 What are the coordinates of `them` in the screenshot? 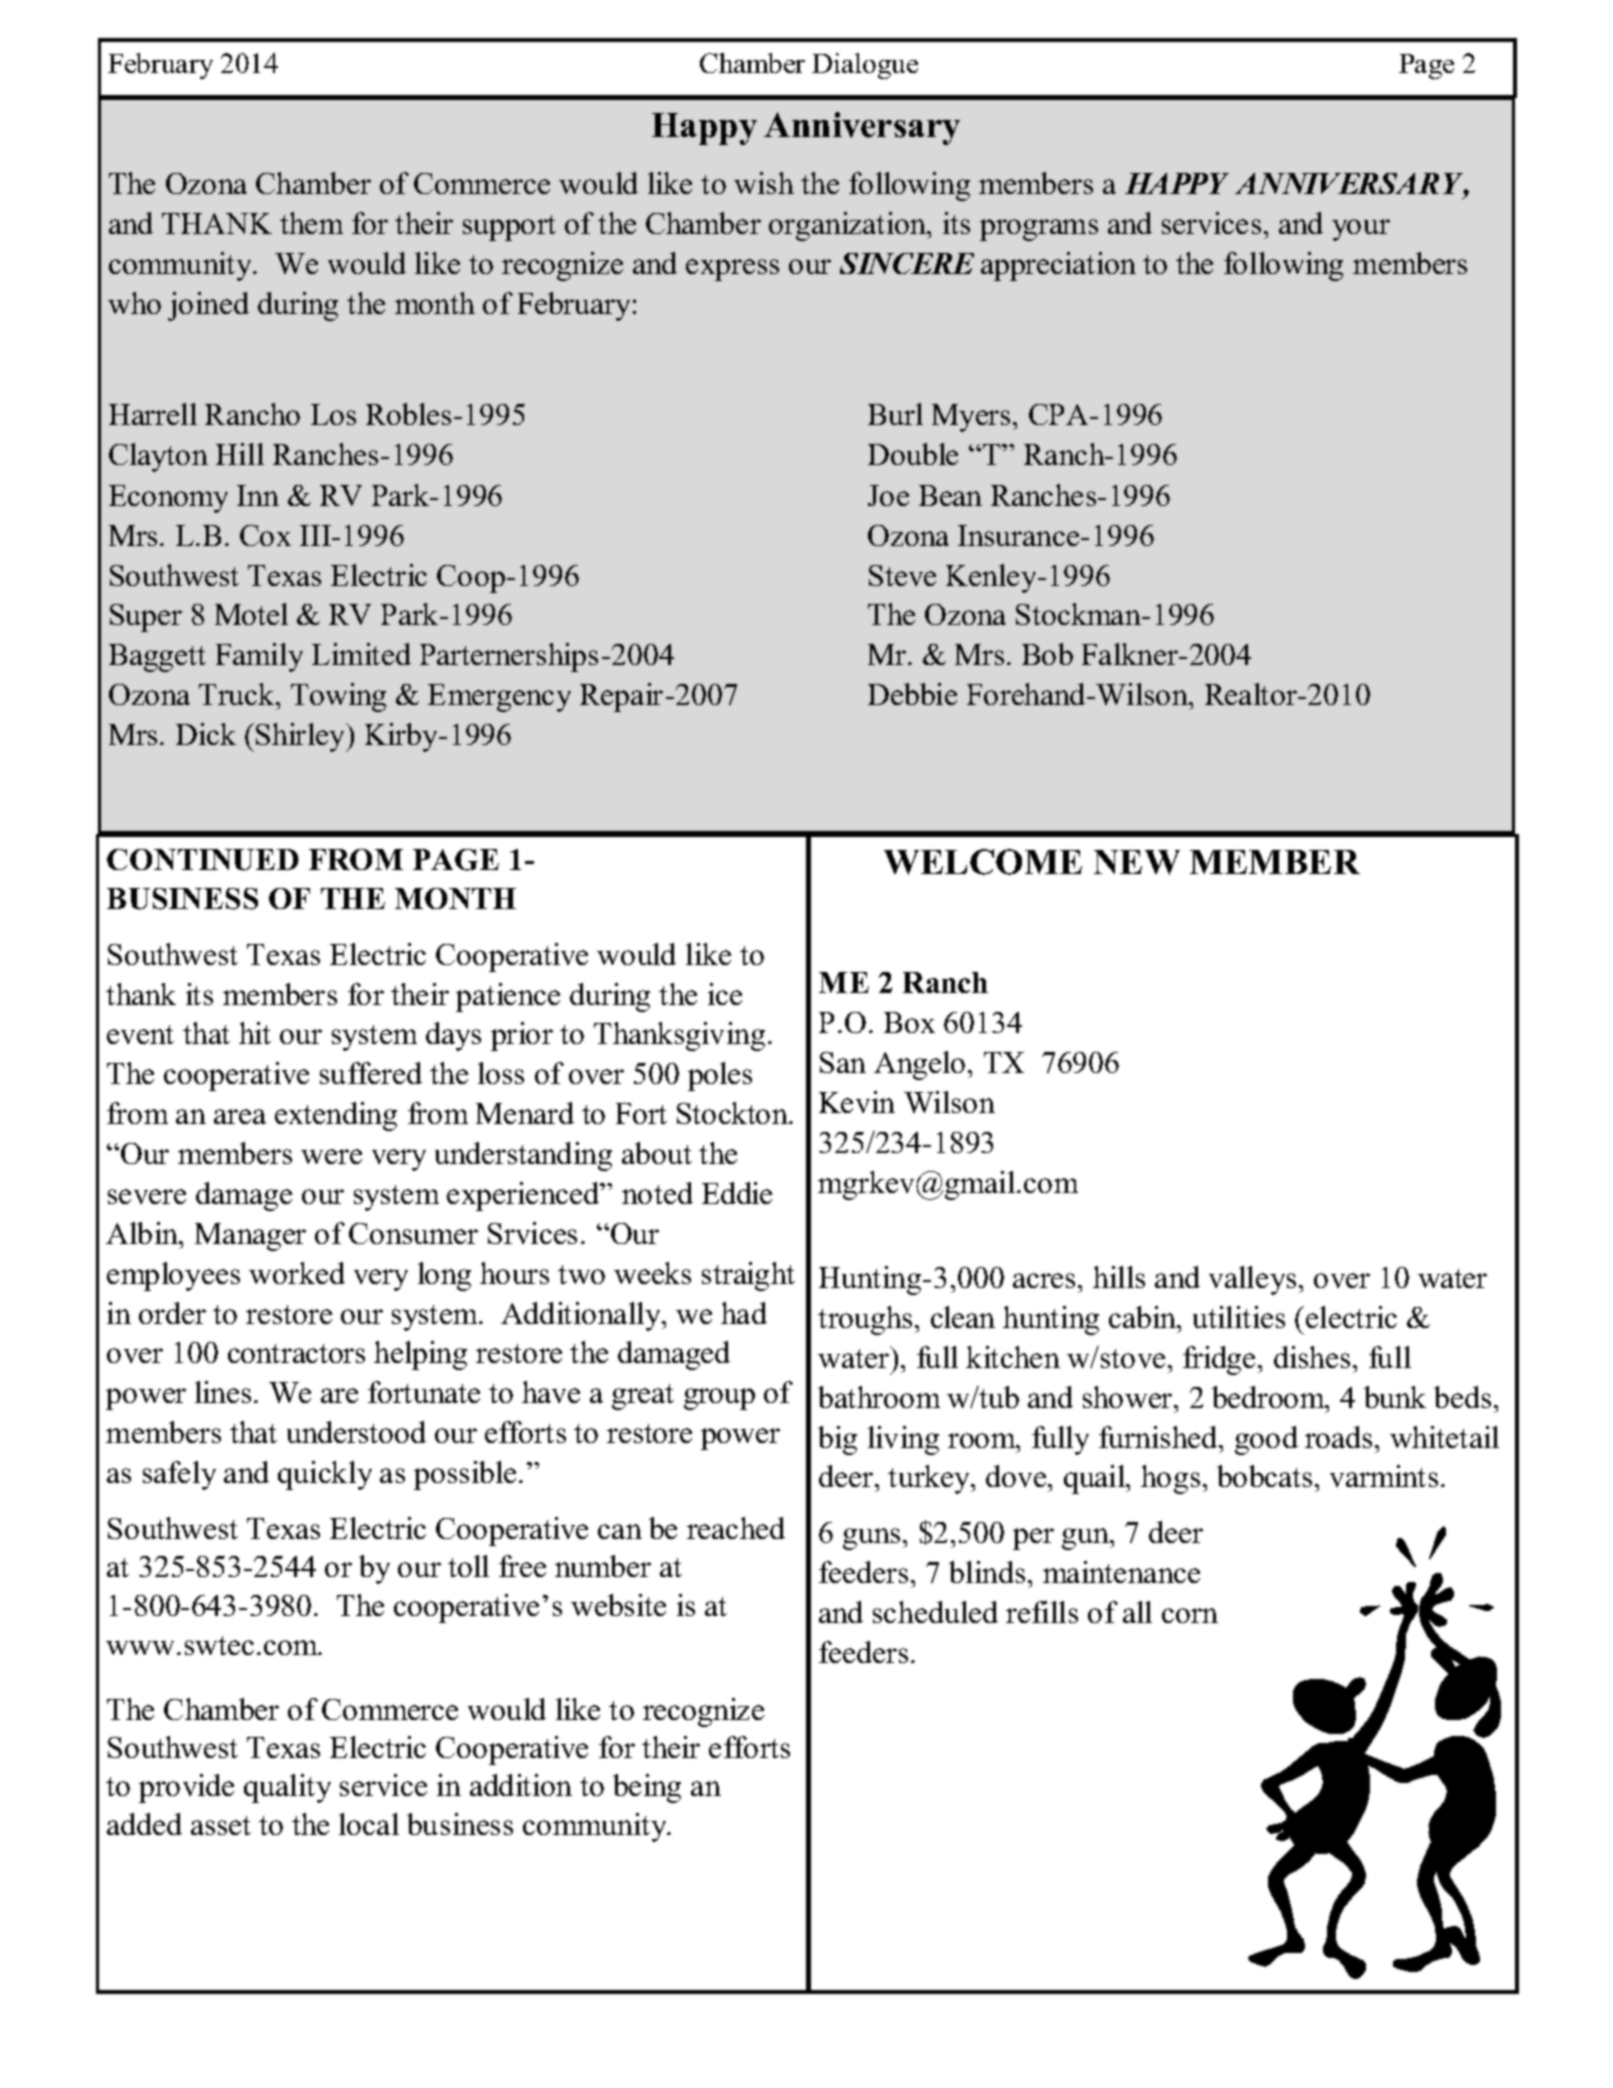 It's located at (311, 223).
